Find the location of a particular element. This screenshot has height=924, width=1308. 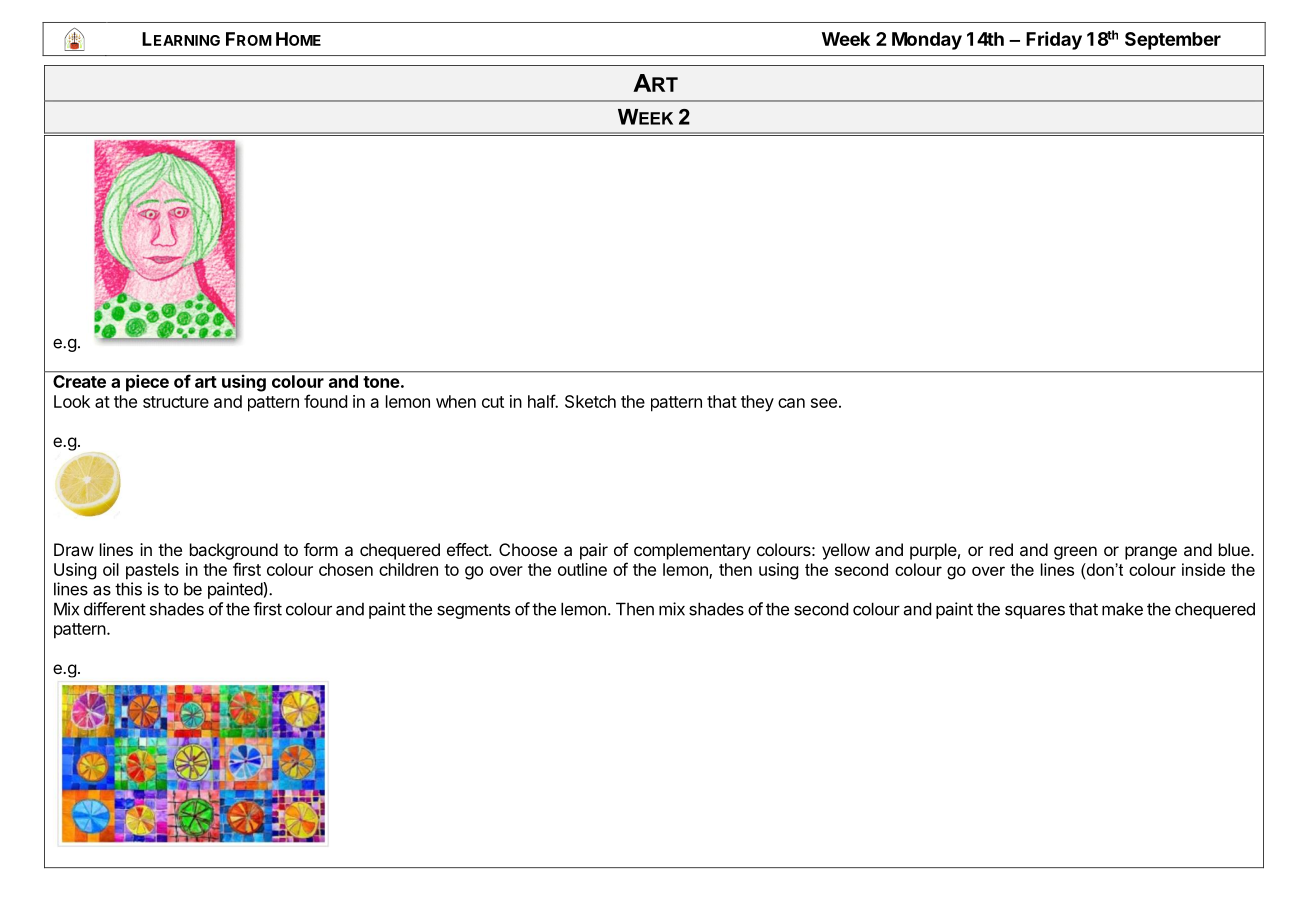

this is located at coordinates (128, 589).
